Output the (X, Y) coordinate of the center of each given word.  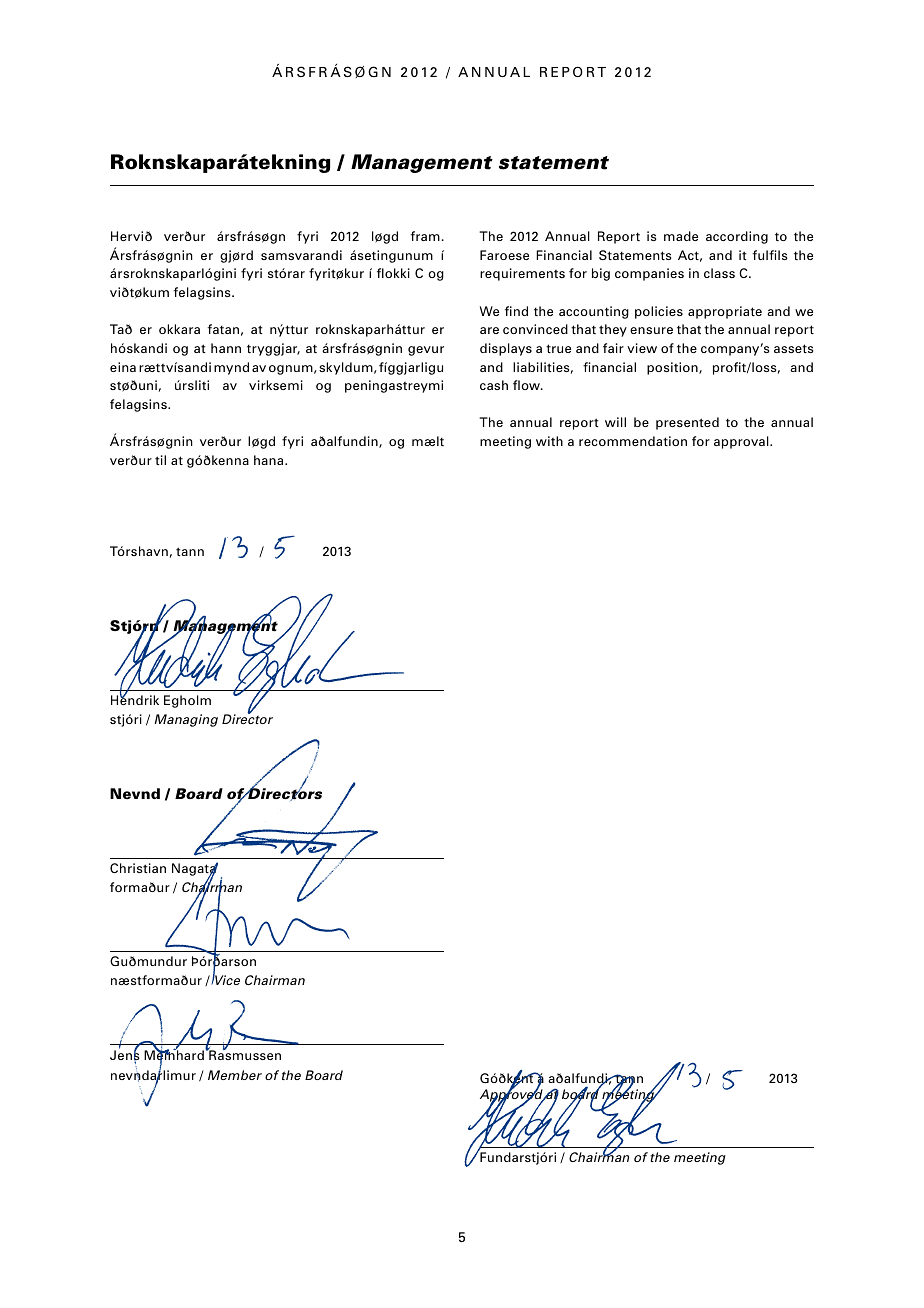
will (615, 422)
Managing (186, 720)
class (719, 273)
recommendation (633, 441)
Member (235, 1075)
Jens (124, 1055)
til (160, 460)
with (549, 441)
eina (123, 367)
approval (742, 442)
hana (270, 460)
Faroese (504, 255)
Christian (138, 868)
